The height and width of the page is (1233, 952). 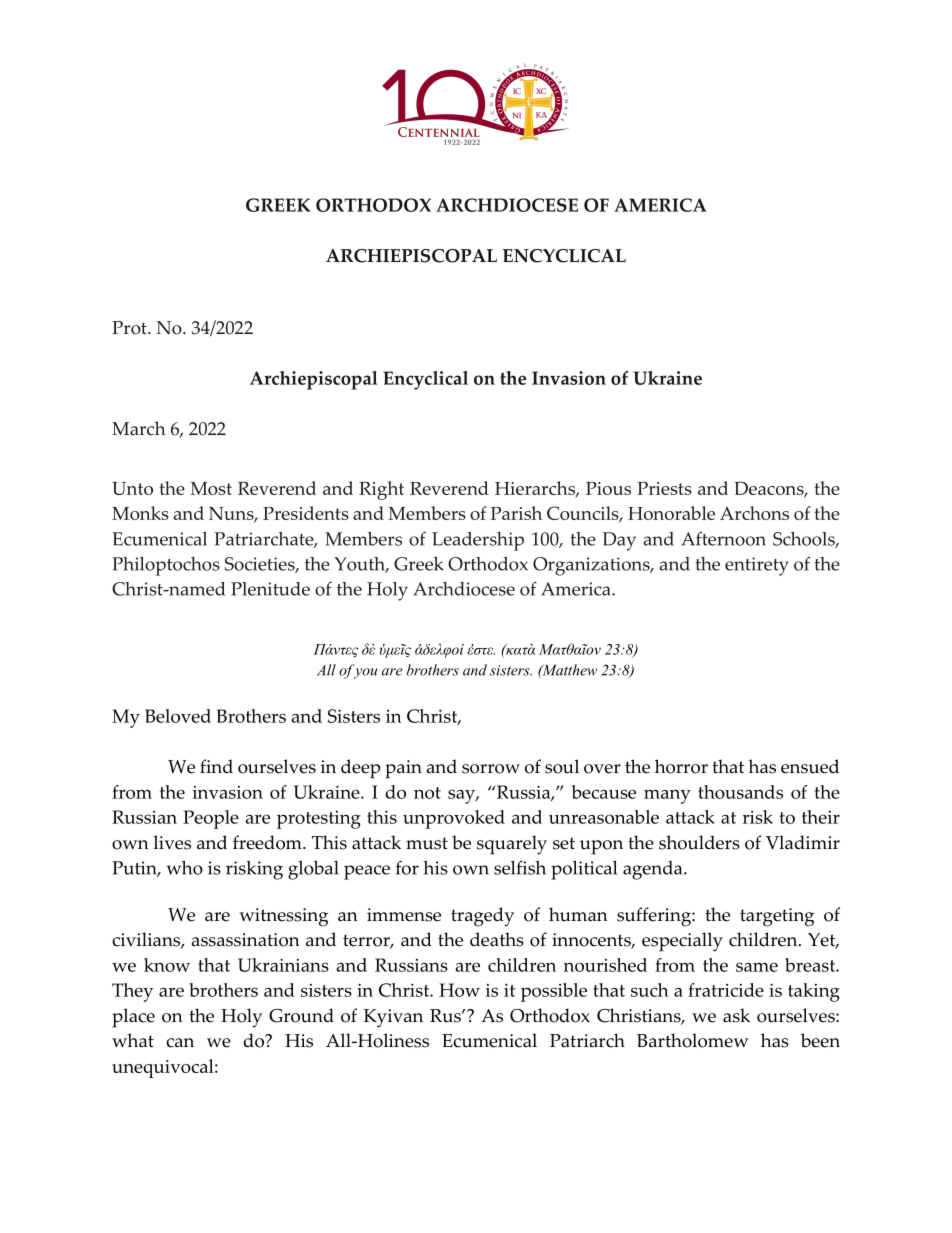 I want to click on unprovoked, so click(x=454, y=819).
